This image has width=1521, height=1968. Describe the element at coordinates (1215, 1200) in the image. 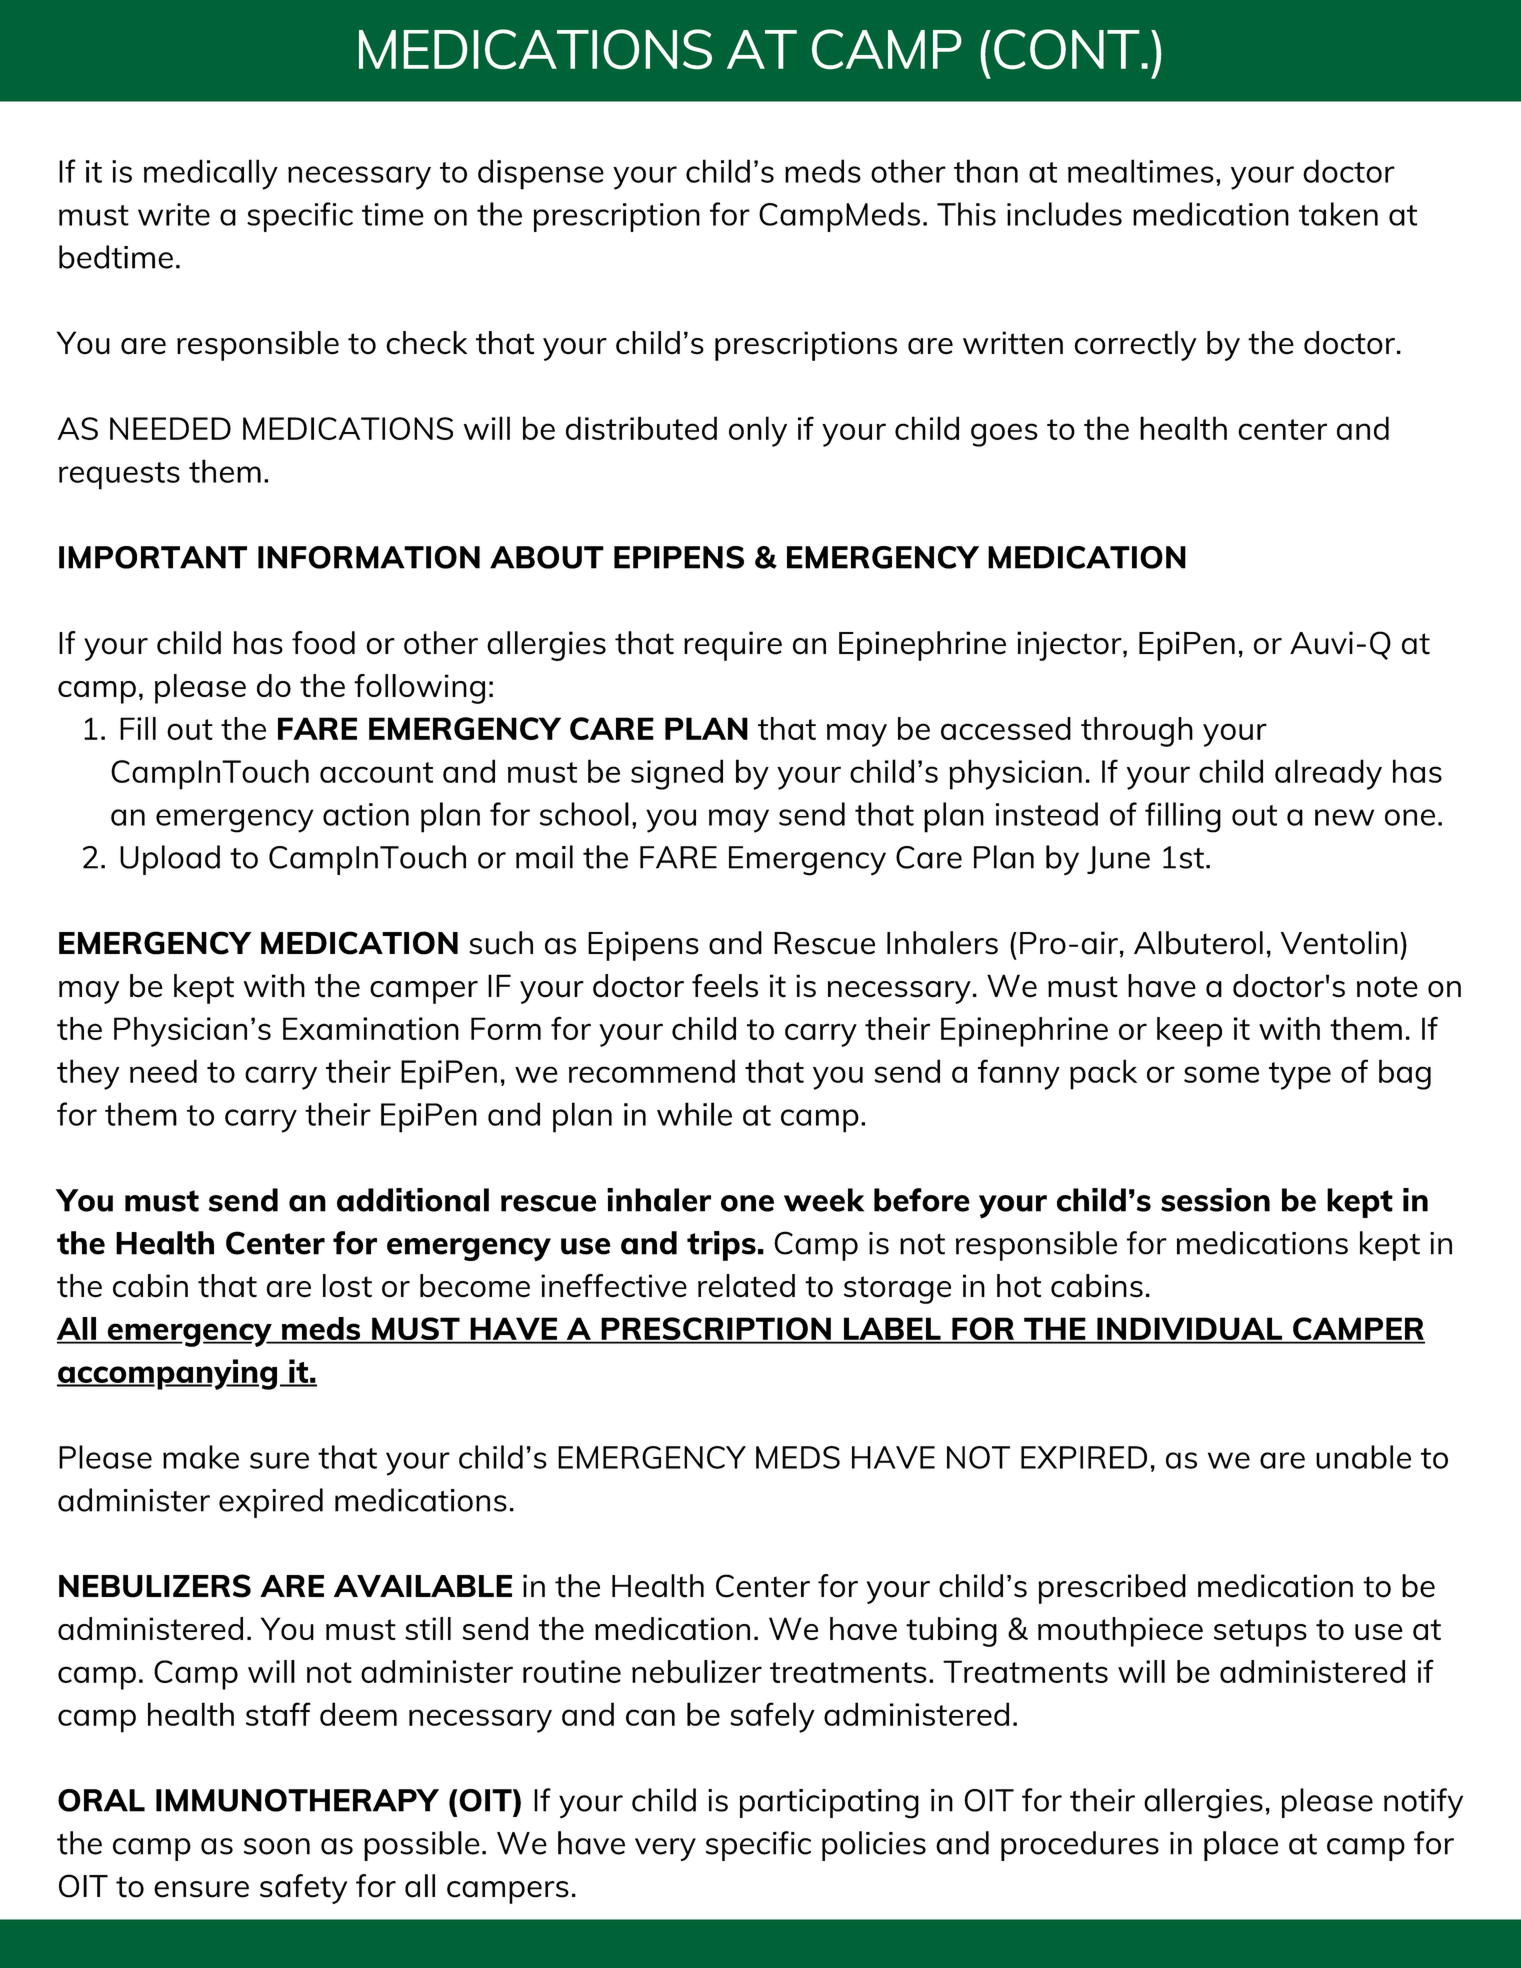

I see `session` at that location.
